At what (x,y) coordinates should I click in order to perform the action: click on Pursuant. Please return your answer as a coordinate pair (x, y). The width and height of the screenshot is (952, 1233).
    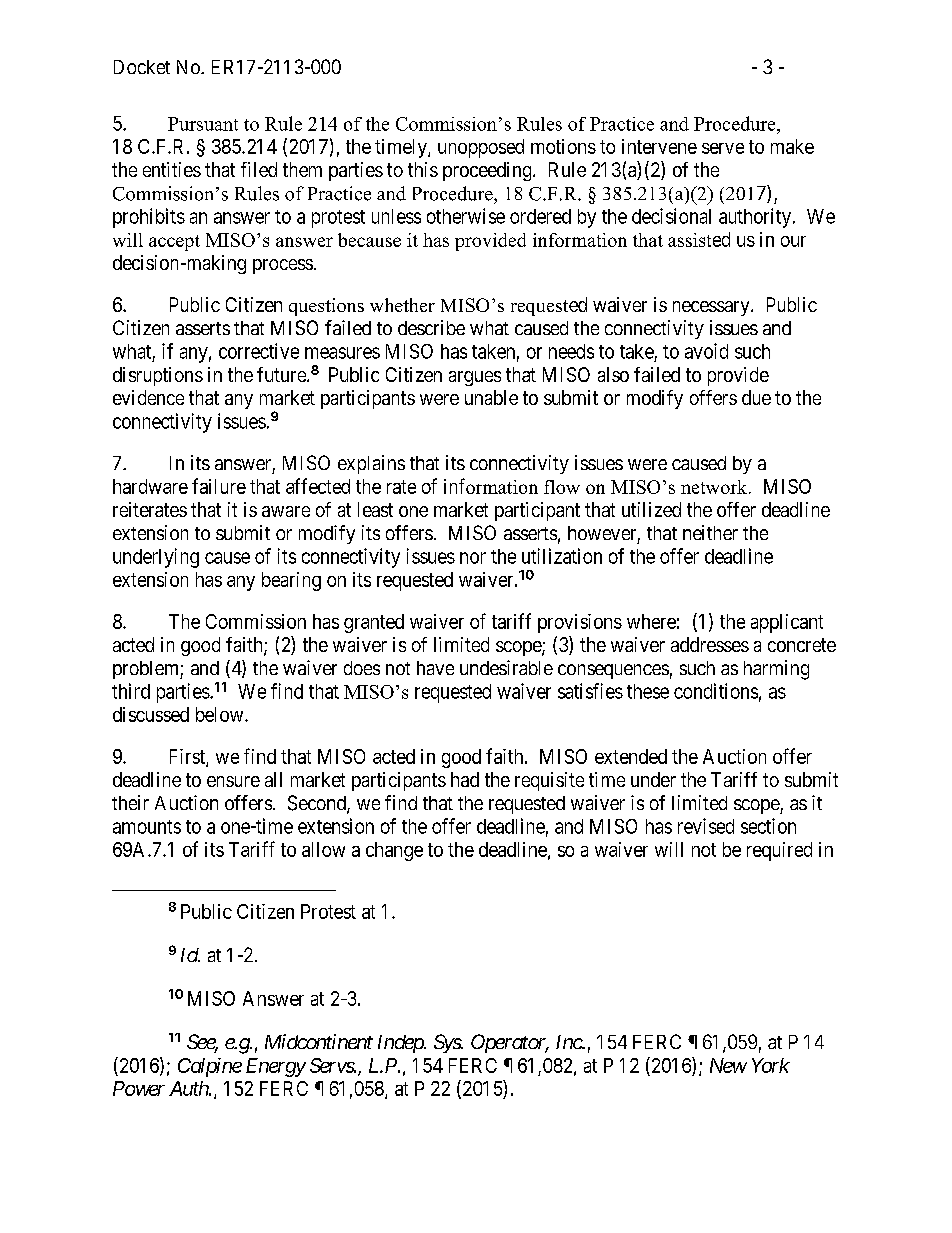
    Looking at the image, I should click on (203, 124).
